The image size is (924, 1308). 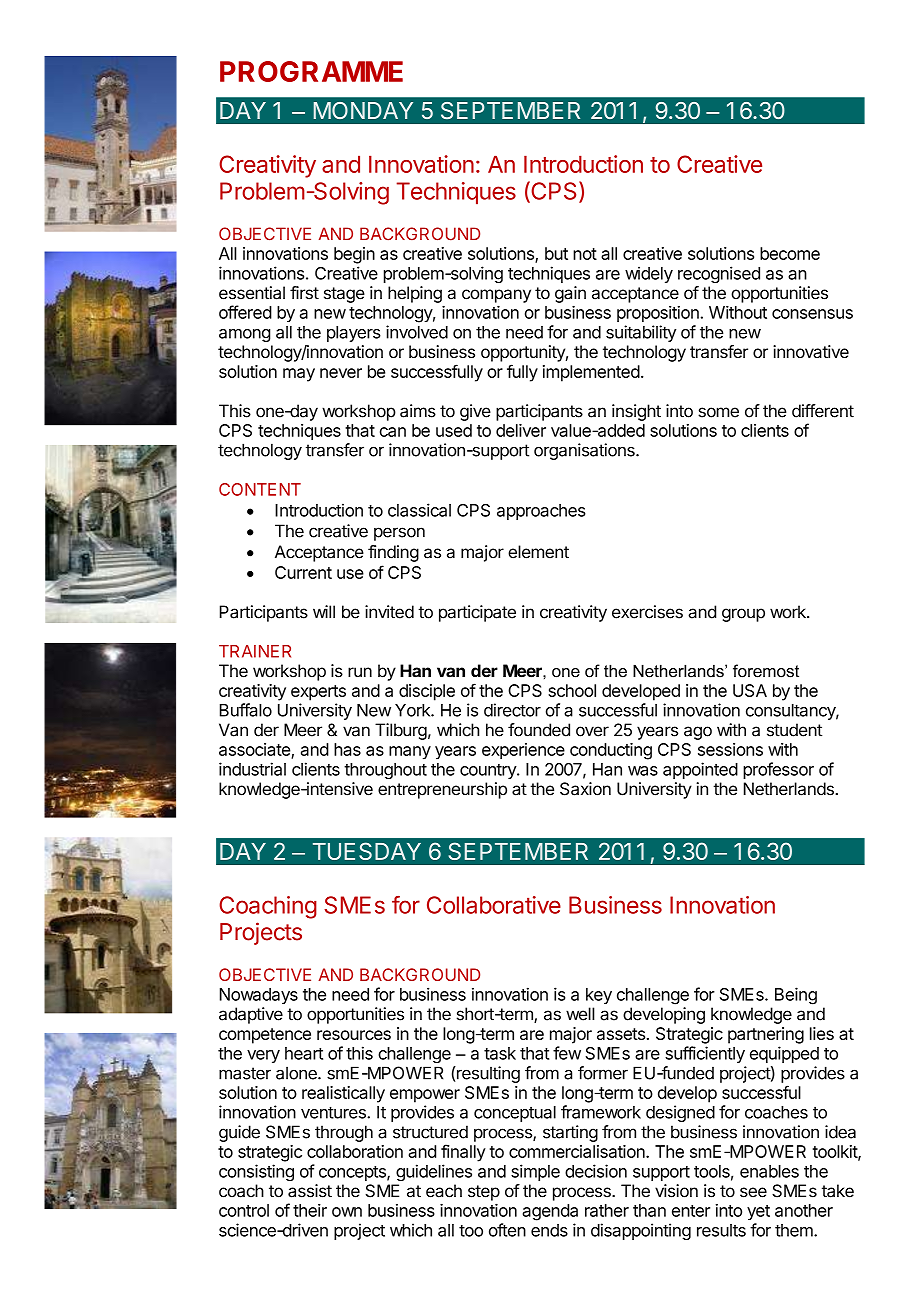 I want to click on PROGRAMME, so click(x=311, y=71).
